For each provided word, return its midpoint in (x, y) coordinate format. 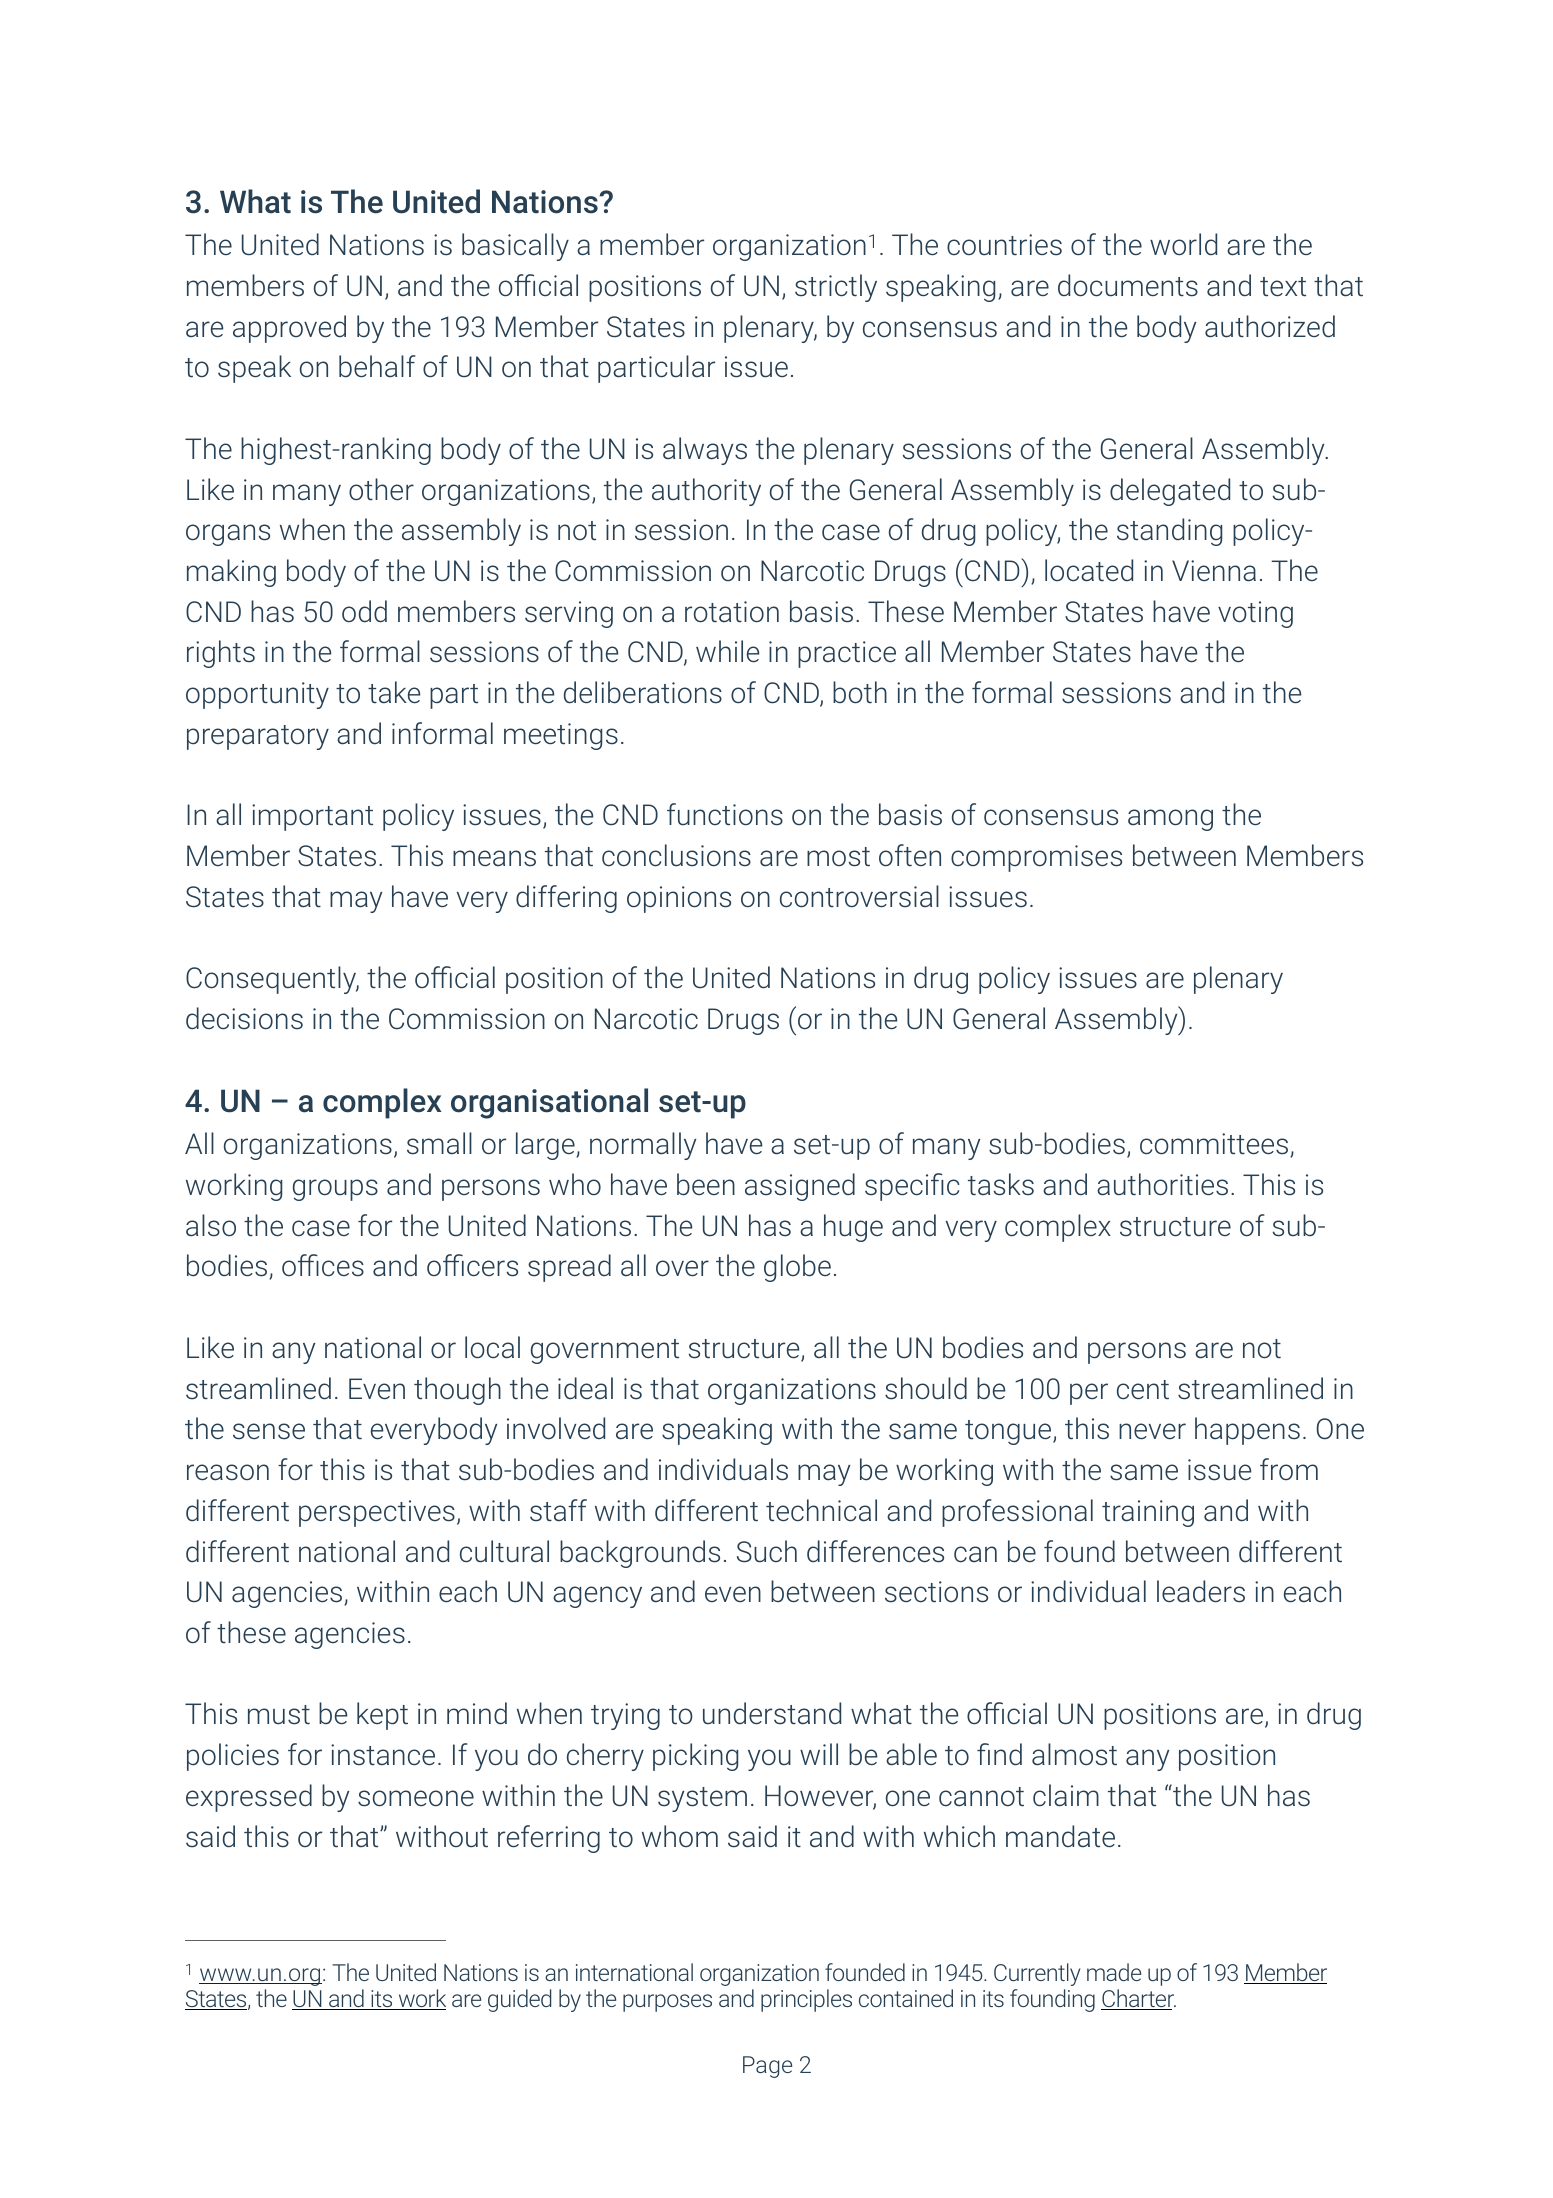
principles (806, 2000)
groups (335, 1190)
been (706, 1184)
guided (519, 2000)
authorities (1162, 1184)
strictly (836, 288)
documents (1128, 285)
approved (289, 329)
